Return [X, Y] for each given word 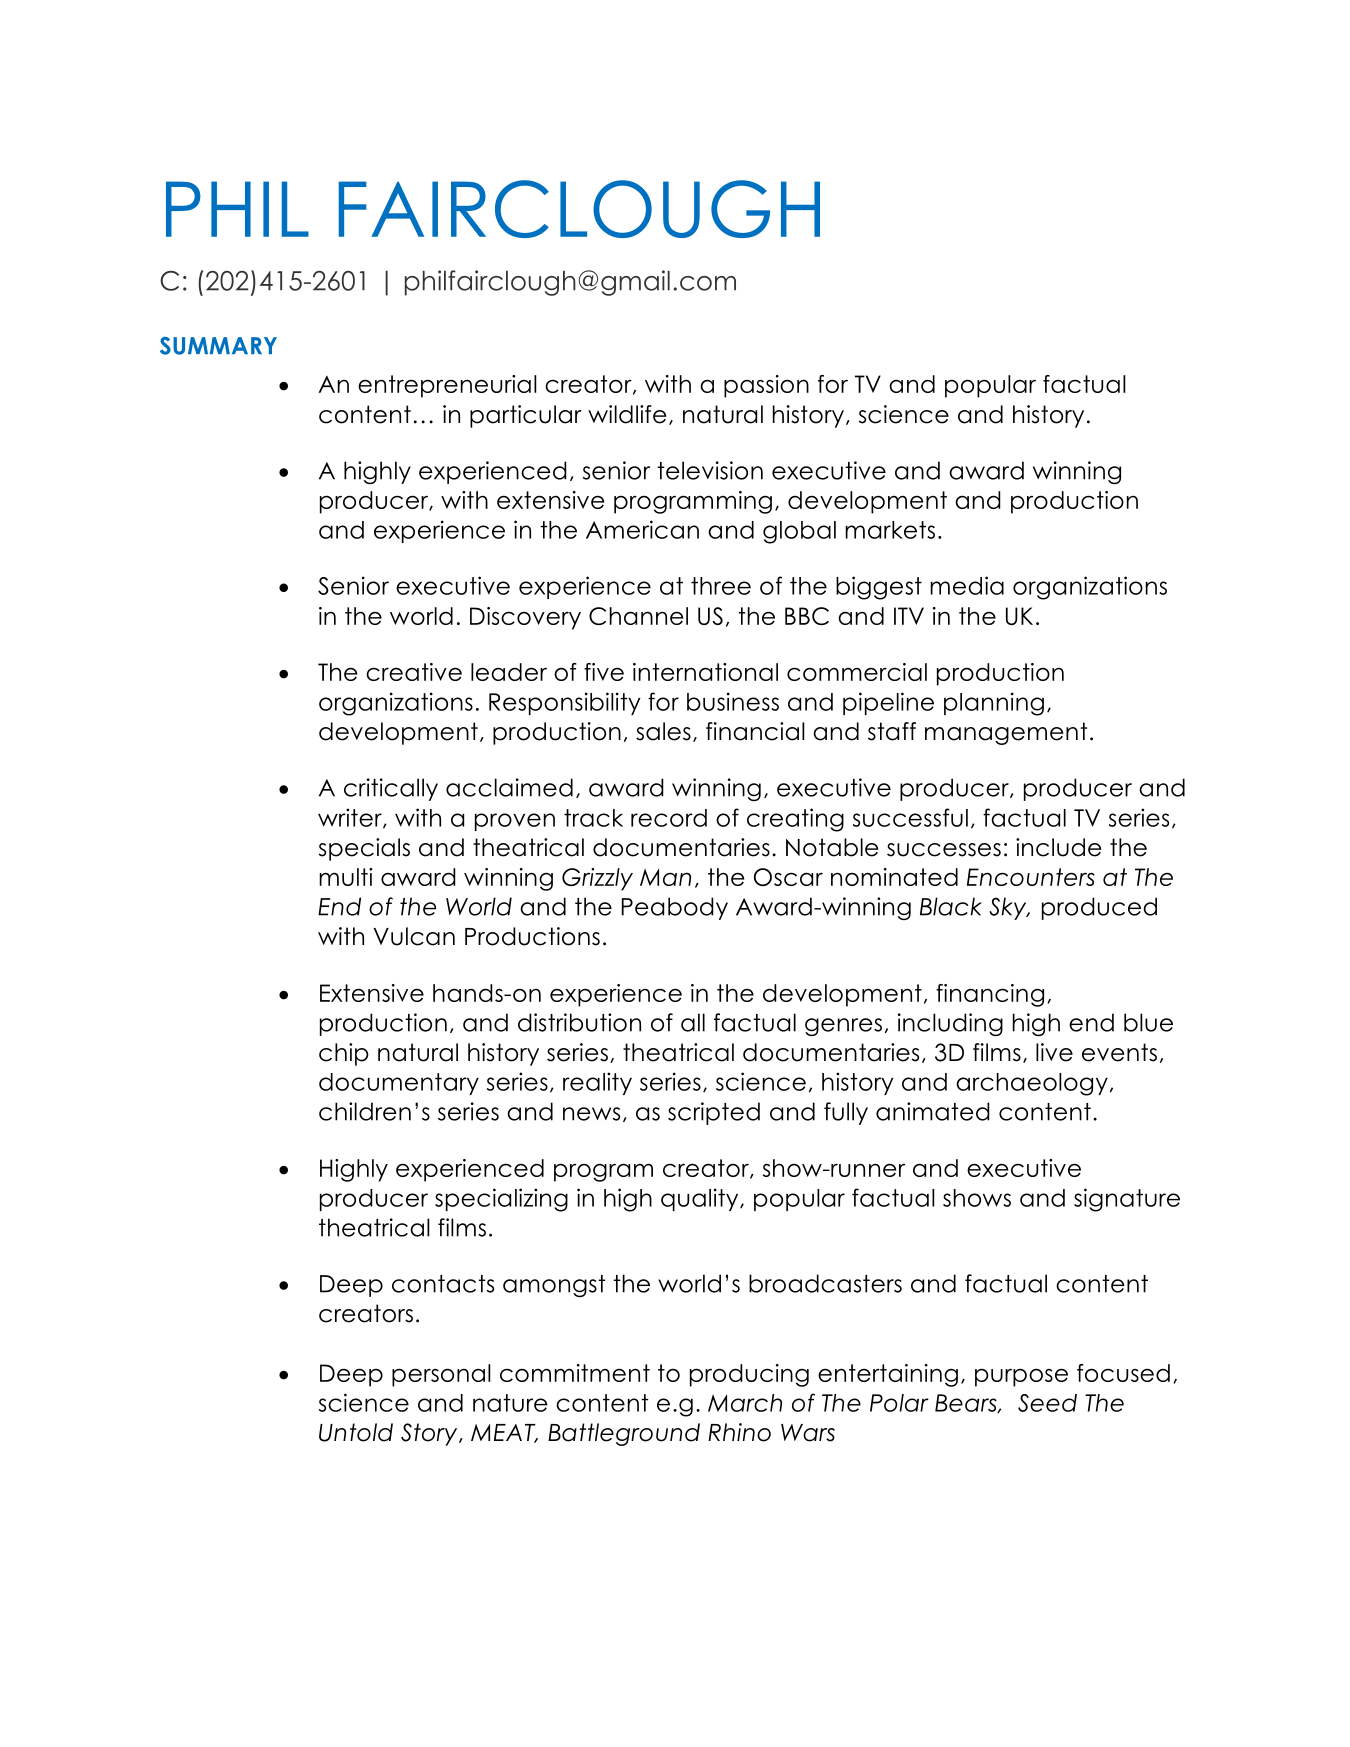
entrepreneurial [447, 386]
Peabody [675, 908]
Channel [638, 616]
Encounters [1031, 877]
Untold [356, 1432]
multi [345, 877]
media [967, 585]
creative [414, 672]
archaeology [1032, 1084]
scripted [714, 1113]
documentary [399, 1084]
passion [766, 386]
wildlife [627, 414]
